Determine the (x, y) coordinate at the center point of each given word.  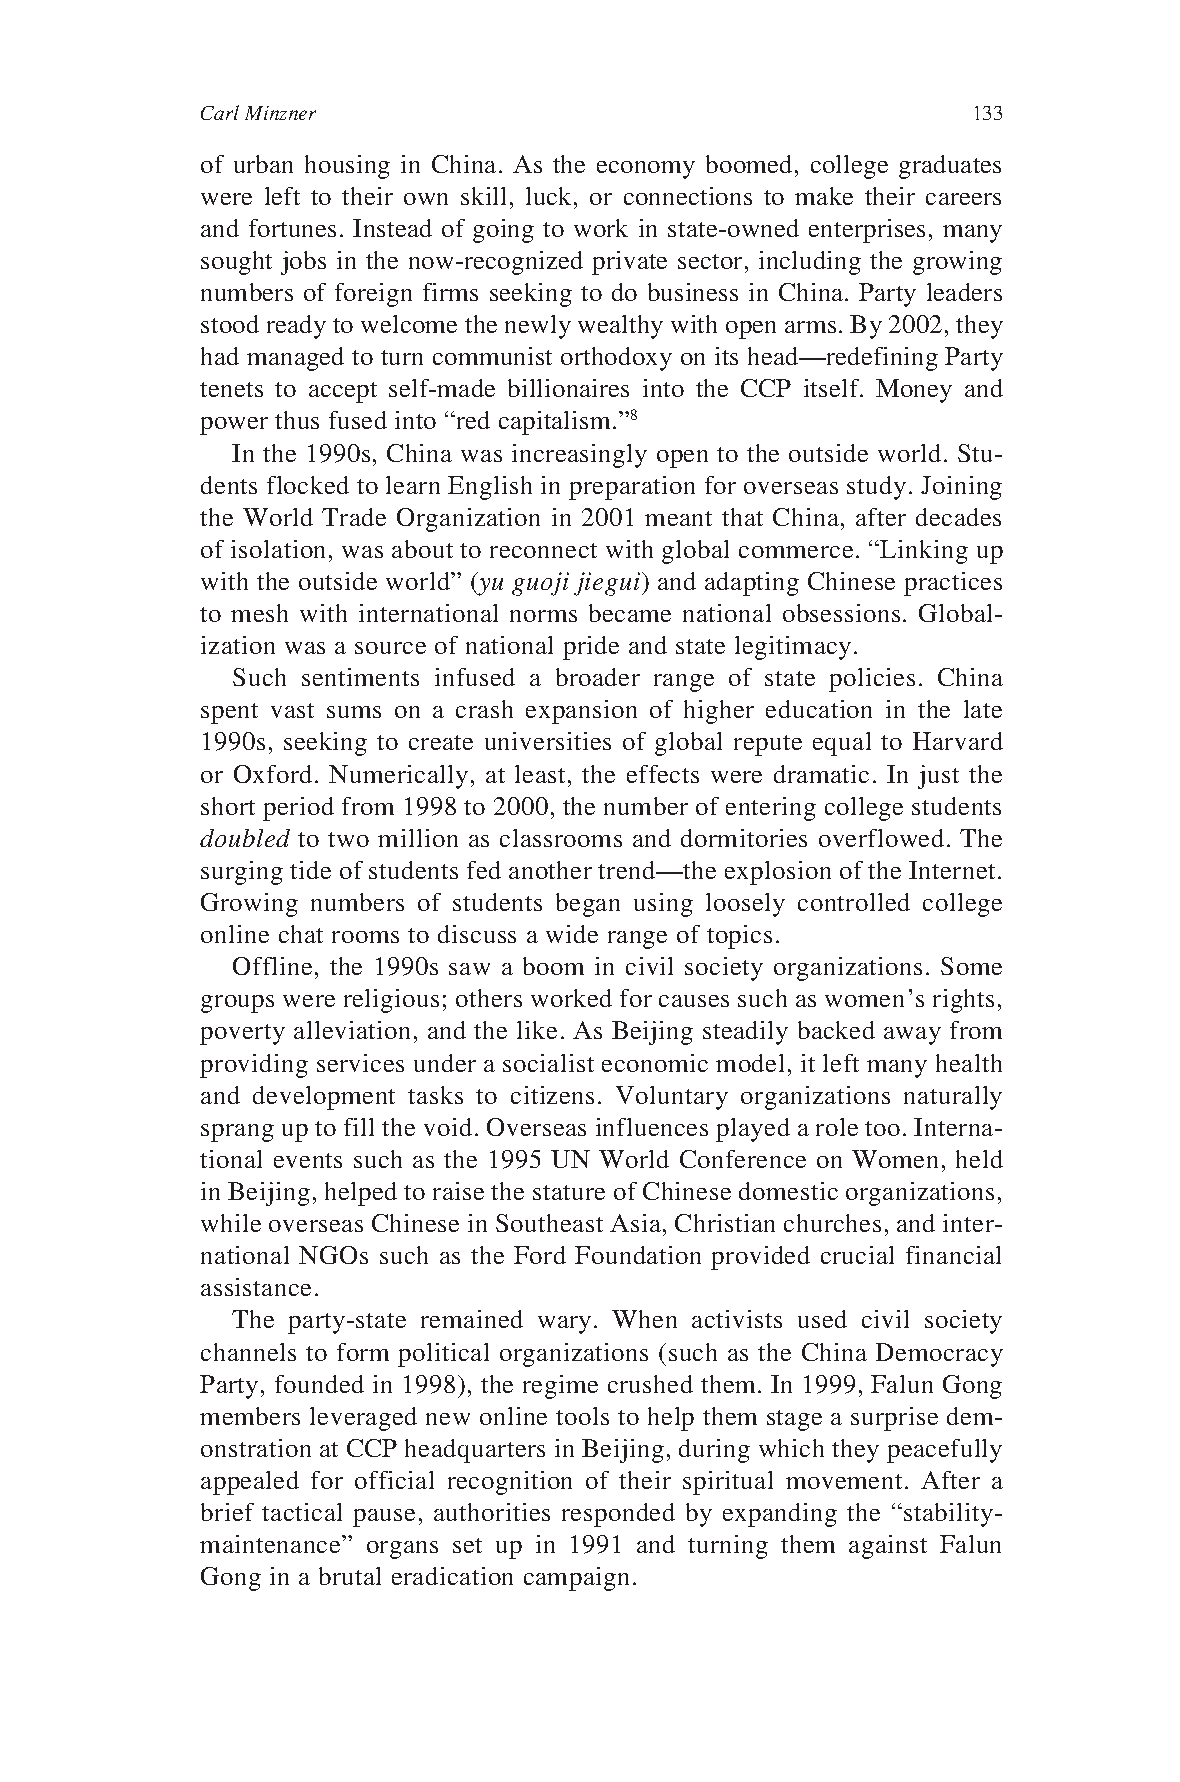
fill (359, 1127)
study (876, 488)
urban (263, 164)
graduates (950, 167)
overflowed (881, 838)
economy (646, 170)
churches (832, 1223)
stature (569, 1192)
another (550, 870)
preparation (632, 488)
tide (310, 870)
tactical (302, 1512)
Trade (354, 517)
